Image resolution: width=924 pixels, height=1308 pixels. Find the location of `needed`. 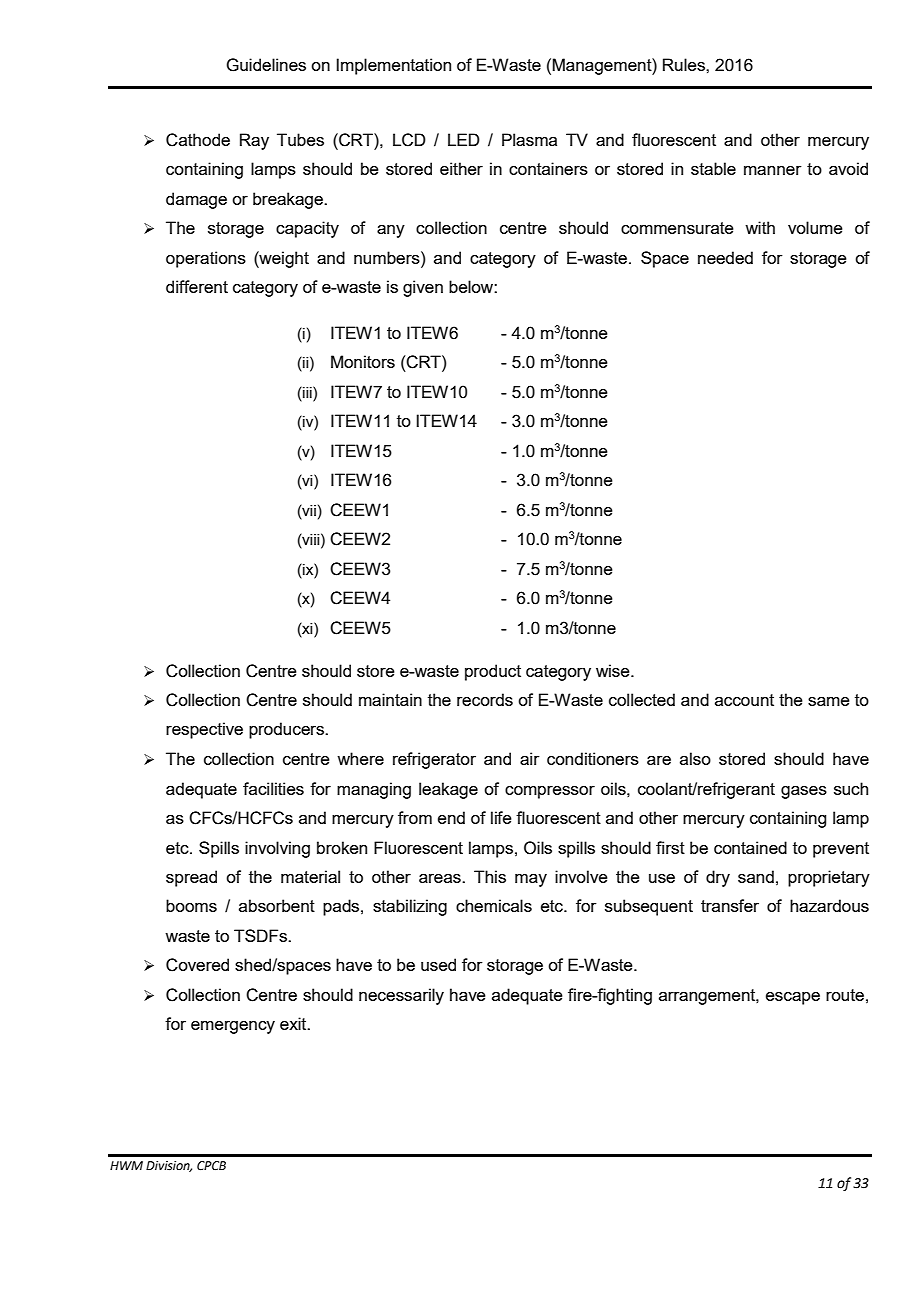

needed is located at coordinates (725, 257).
